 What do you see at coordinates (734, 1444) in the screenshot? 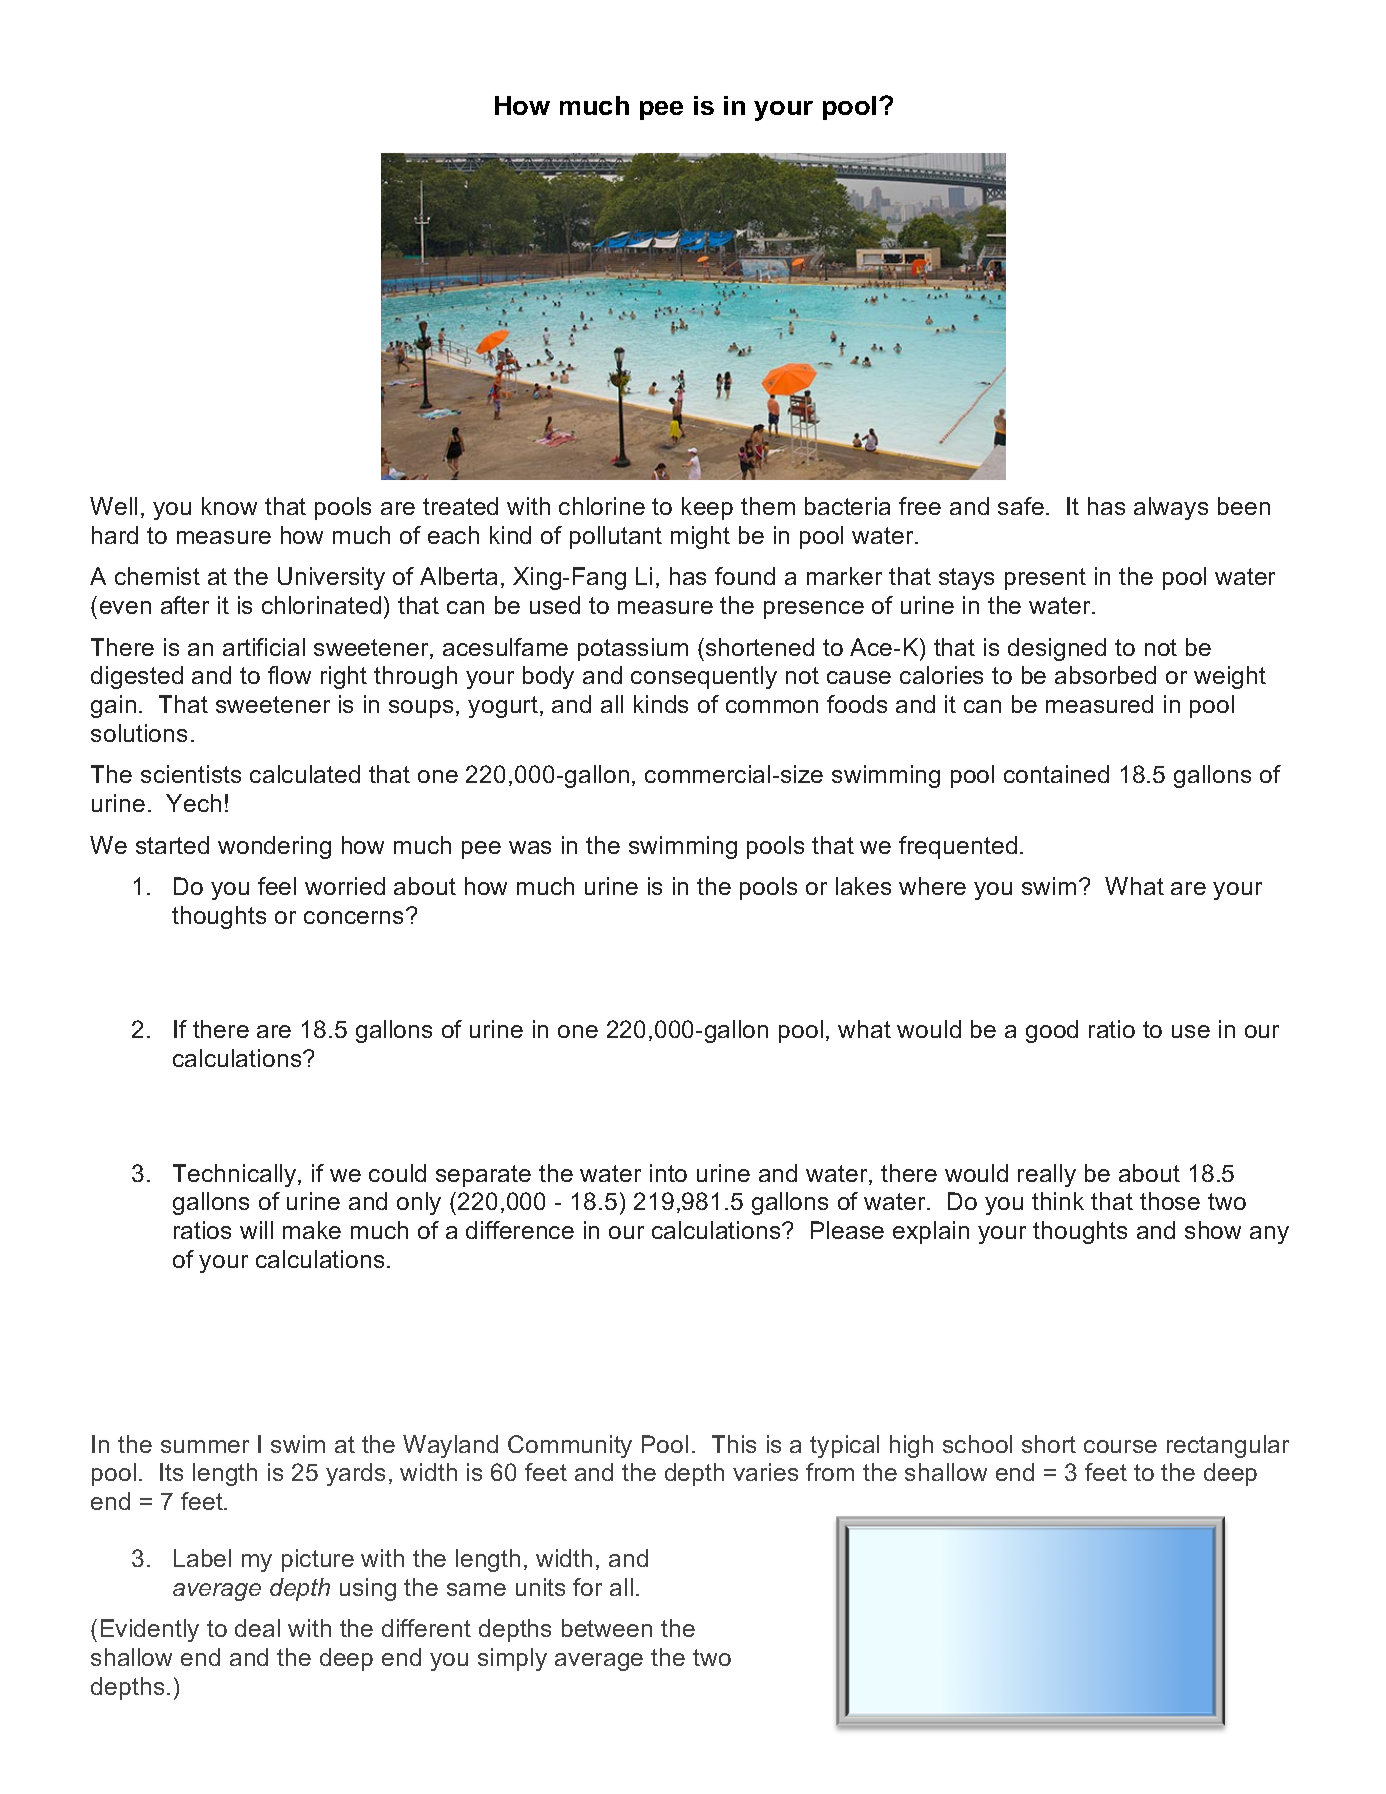
I see `This` at bounding box center [734, 1444].
